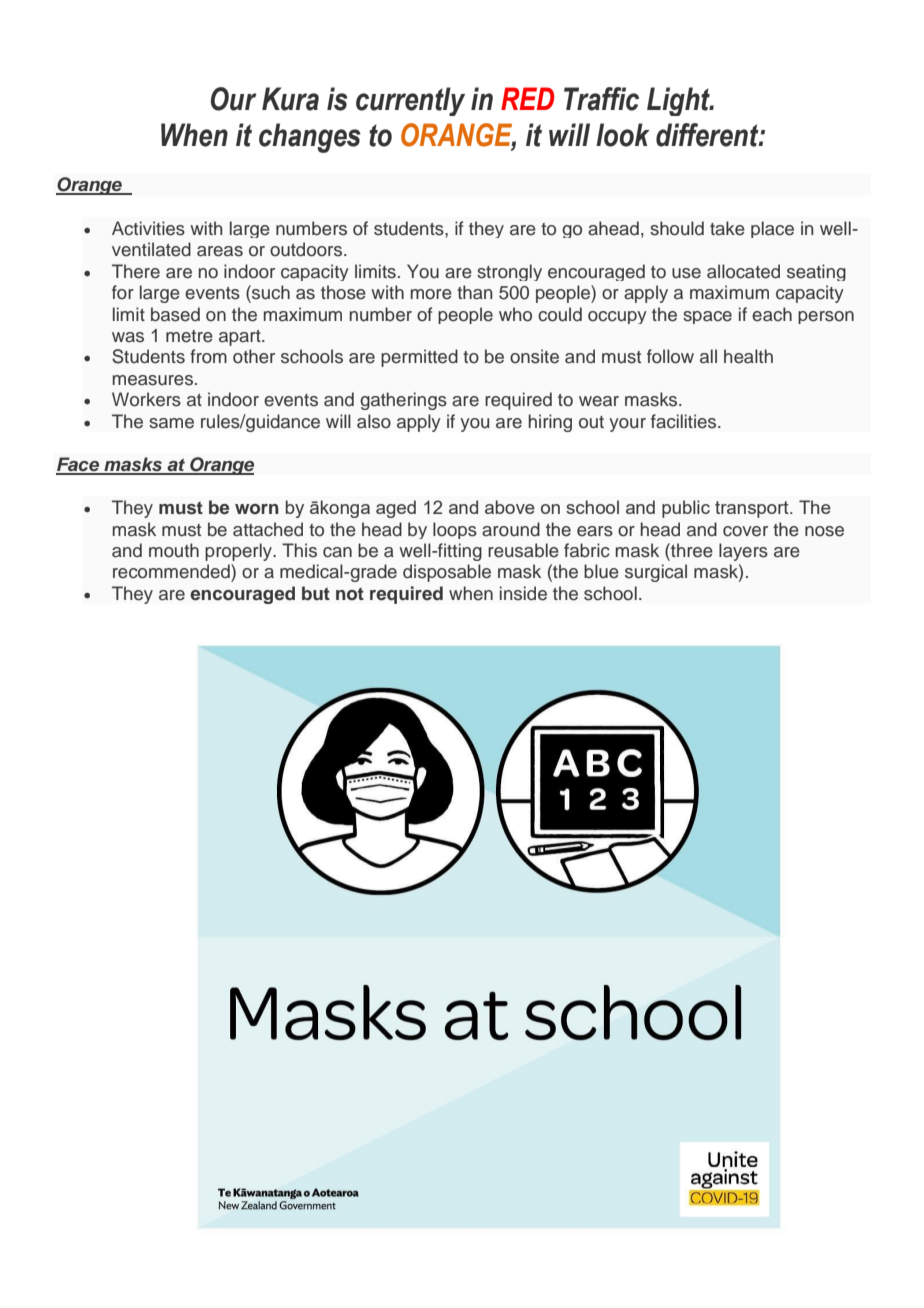 This screenshot has height=1308, width=924. What do you see at coordinates (419, 358) in the screenshot?
I see `permitted` at bounding box center [419, 358].
